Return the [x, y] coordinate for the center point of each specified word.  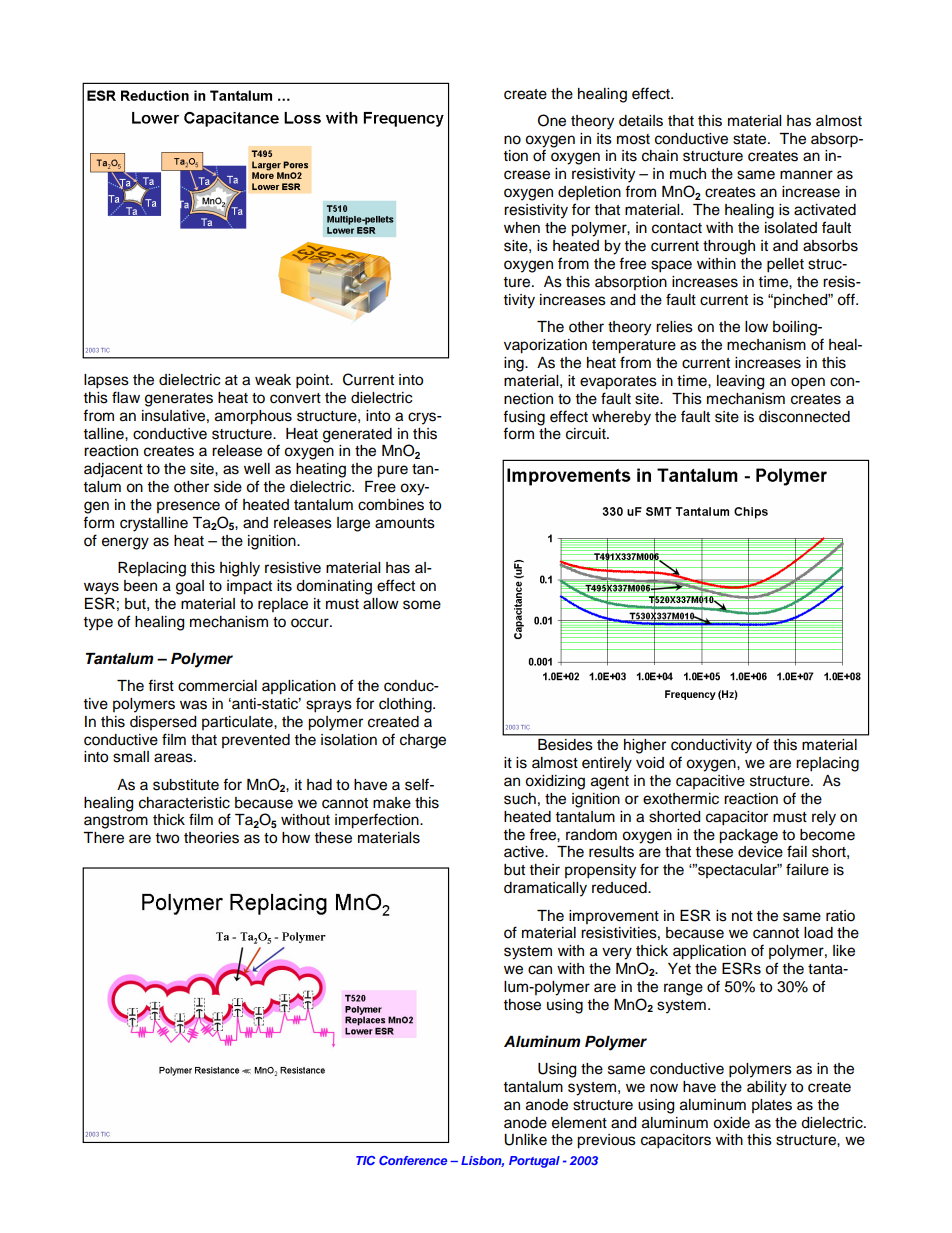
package [748, 836]
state [751, 139]
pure [392, 471]
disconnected [804, 417]
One [552, 120]
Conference [413, 1160]
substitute [186, 785]
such [520, 799]
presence [188, 507]
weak [273, 380]
